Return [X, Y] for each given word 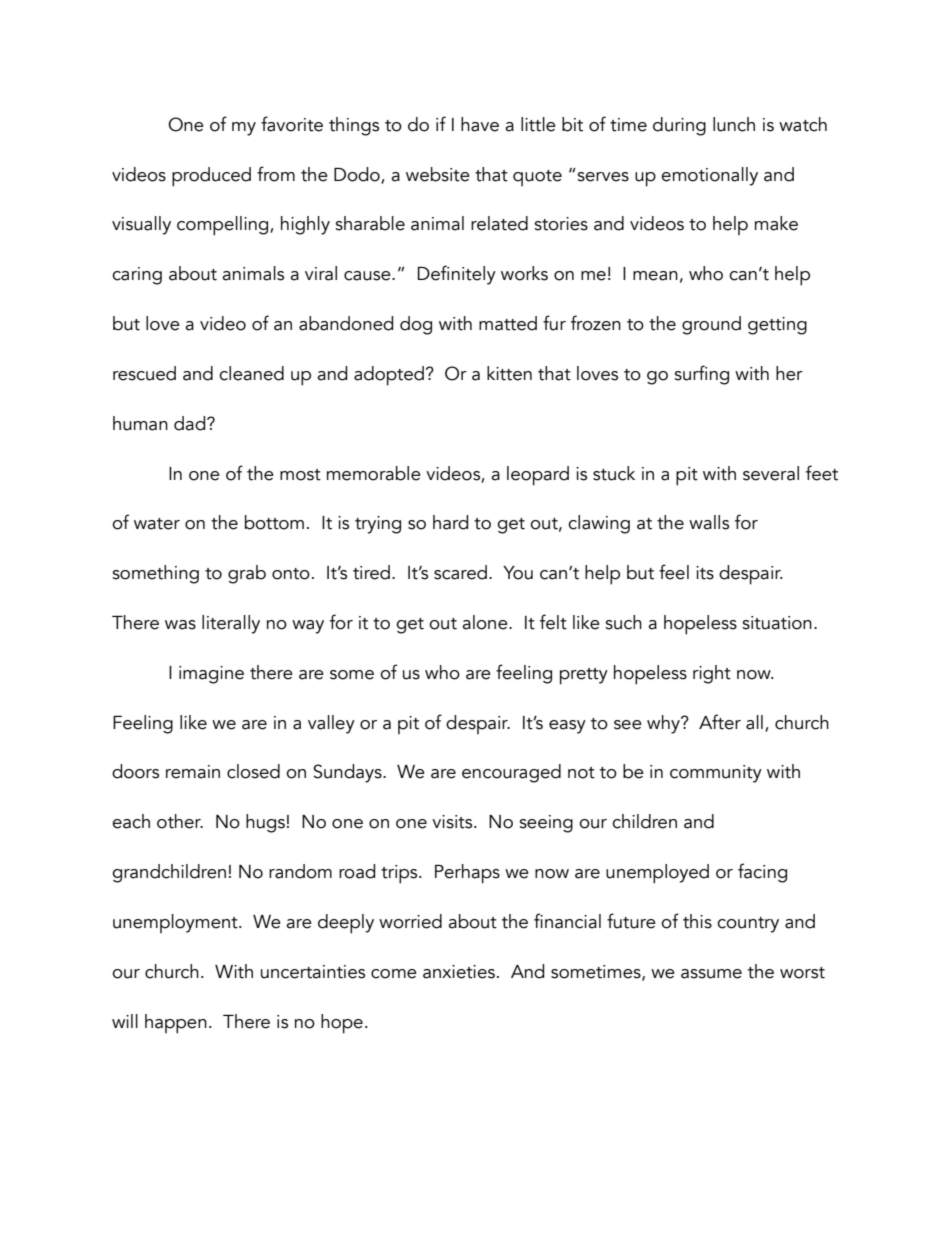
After [720, 722]
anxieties [459, 972]
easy [567, 727]
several [771, 473]
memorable [374, 473]
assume [711, 974]
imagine [211, 675]
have [480, 124]
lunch [734, 124]
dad [191, 423]
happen [176, 1024]
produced [211, 177]
